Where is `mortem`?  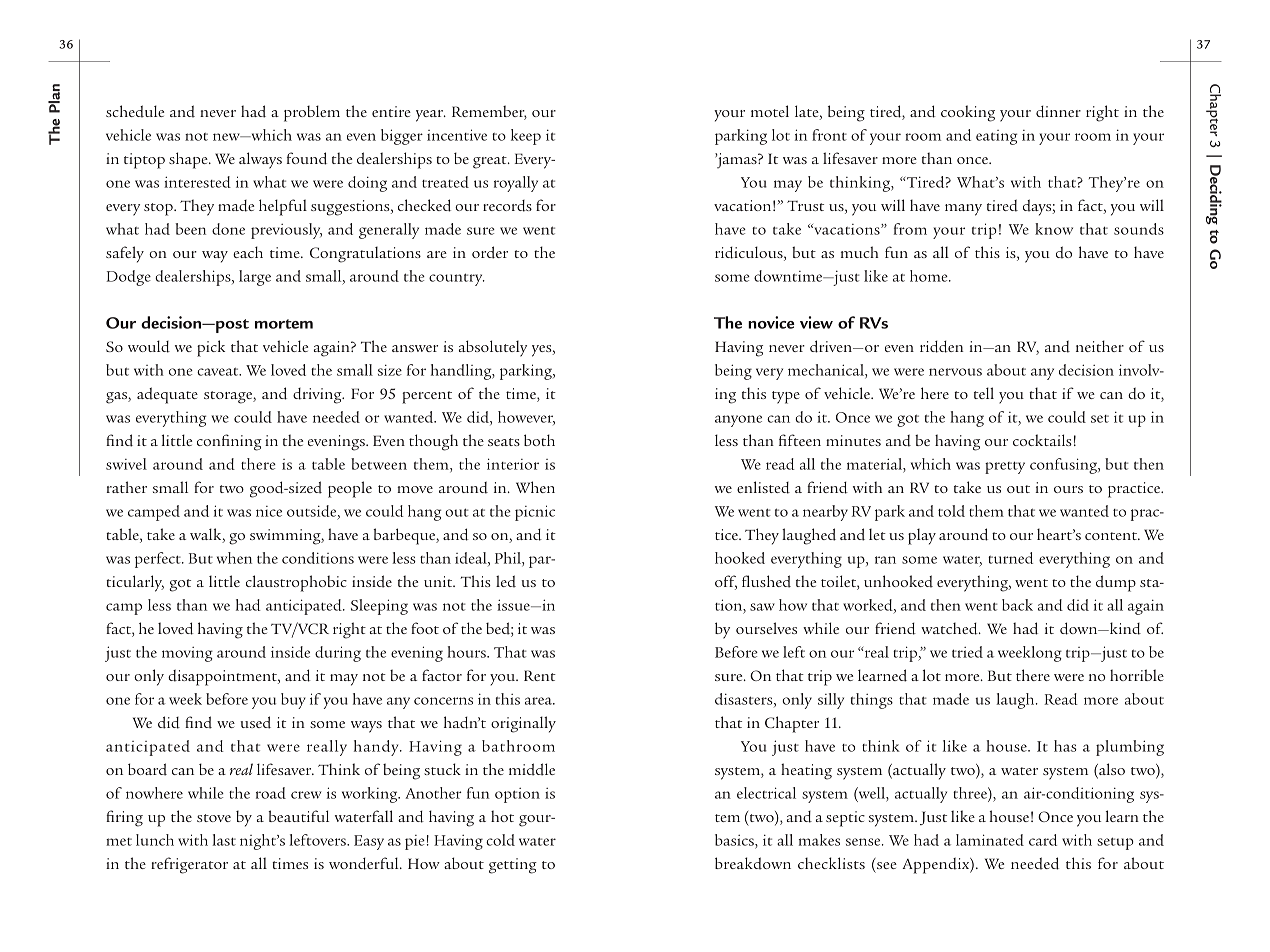 mortem is located at coordinates (284, 324).
